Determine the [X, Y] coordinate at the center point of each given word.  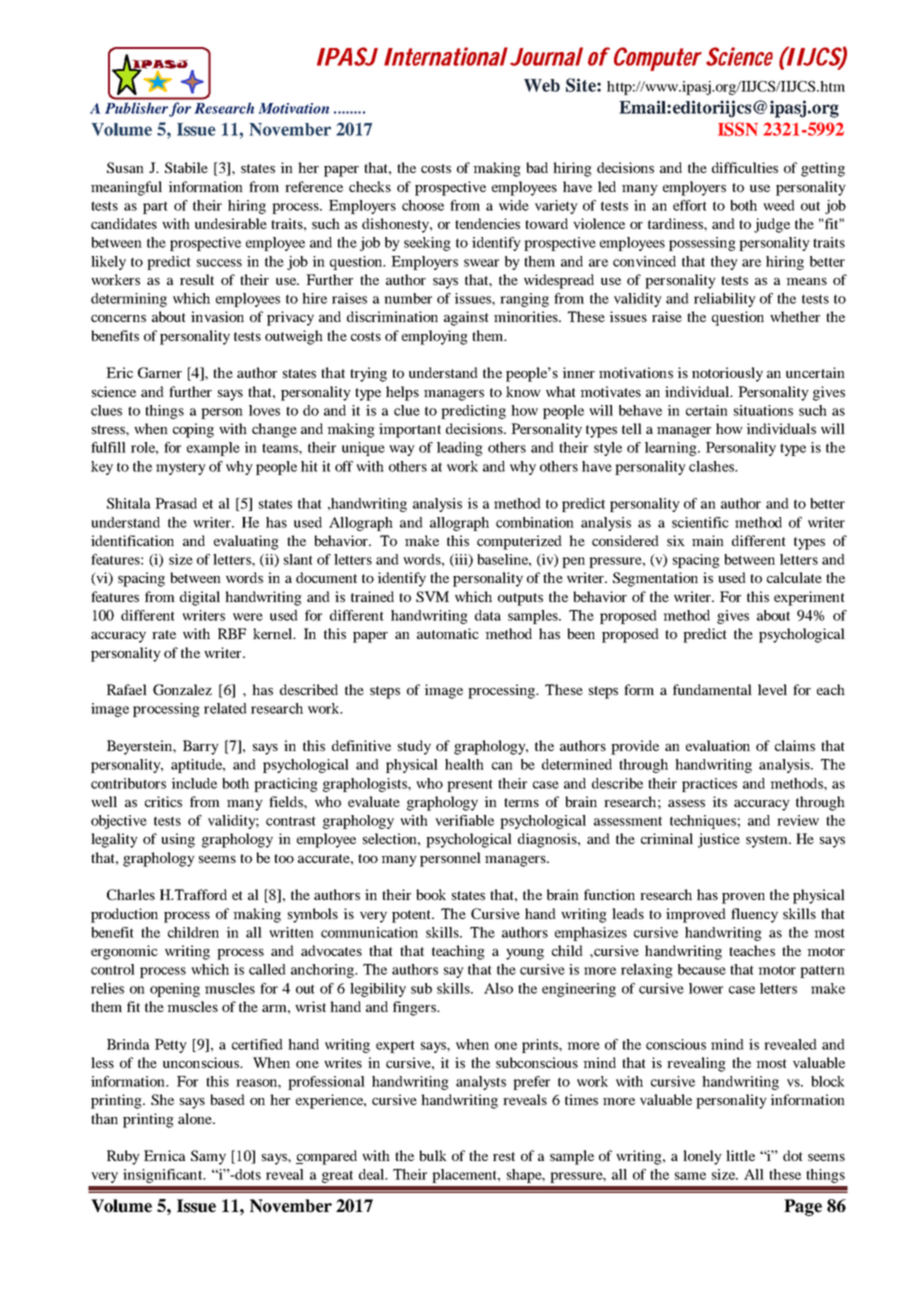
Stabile [186, 167]
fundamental [712, 689]
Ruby [123, 1157]
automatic [448, 633]
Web [542, 85]
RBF [232, 633]
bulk [433, 1155]
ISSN [738, 129]
